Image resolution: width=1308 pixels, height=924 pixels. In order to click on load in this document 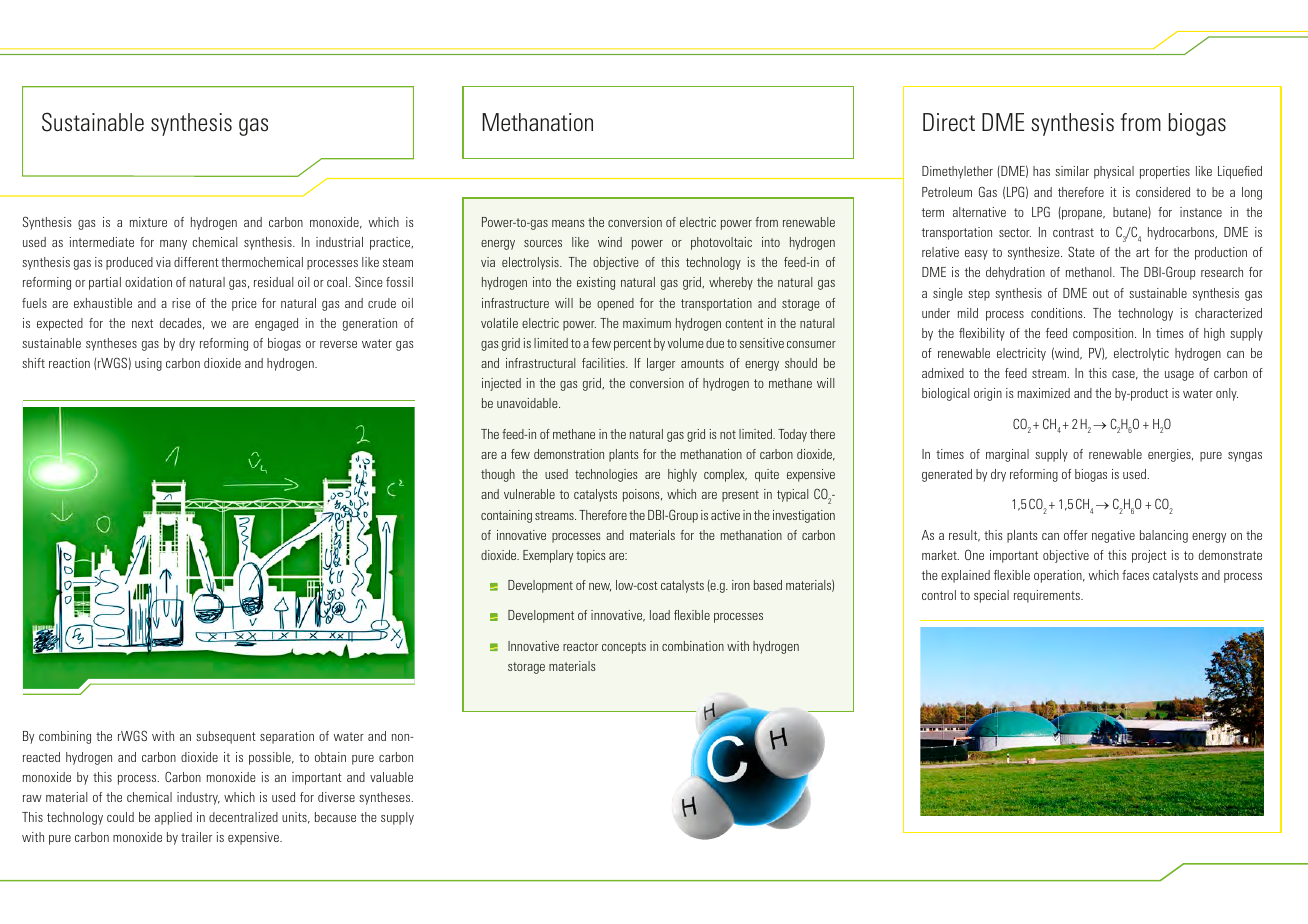, I will do `click(660, 615)`.
